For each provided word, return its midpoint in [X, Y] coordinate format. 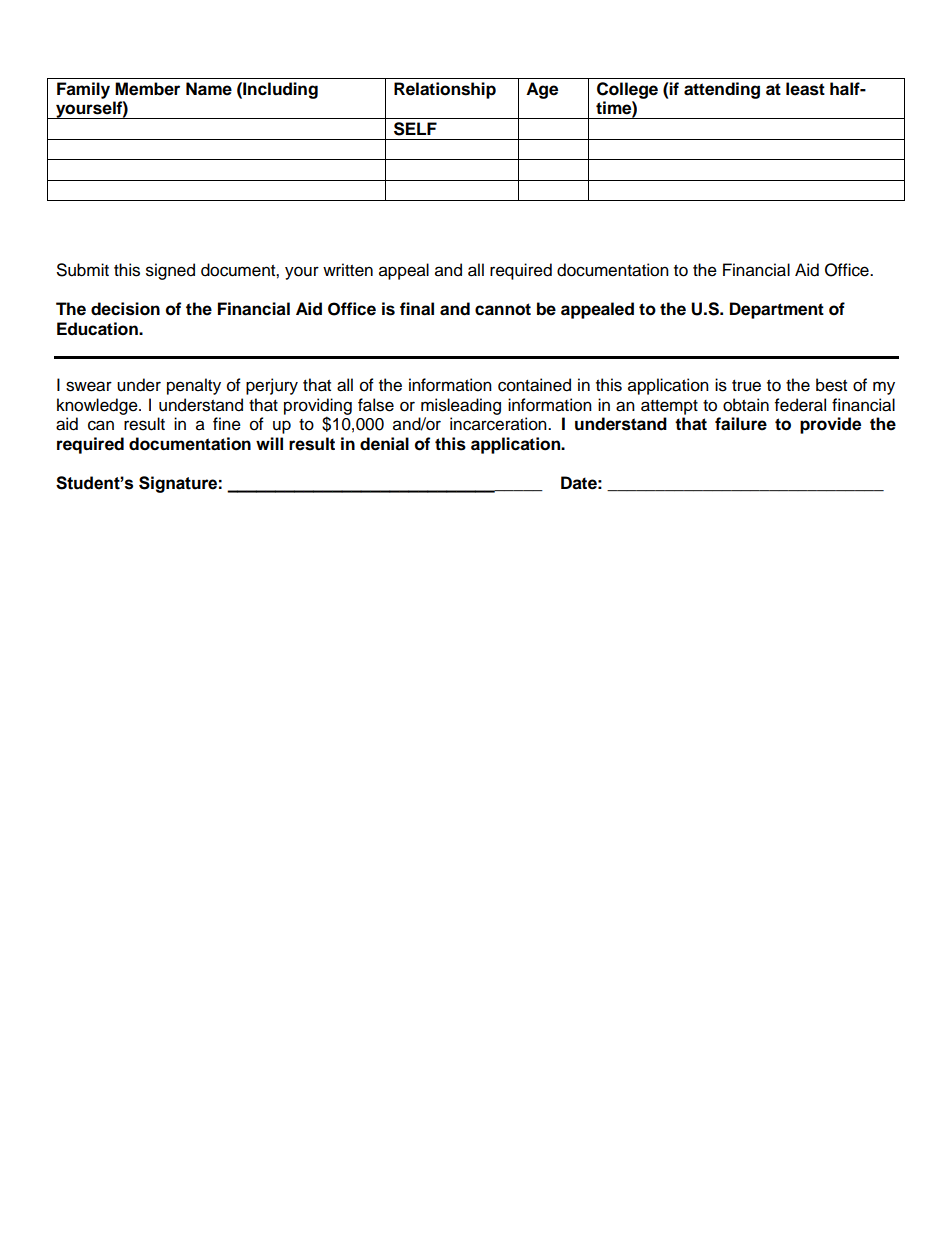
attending [722, 90]
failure [741, 424]
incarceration [499, 424]
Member [147, 89]
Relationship [445, 90]
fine [227, 424]
